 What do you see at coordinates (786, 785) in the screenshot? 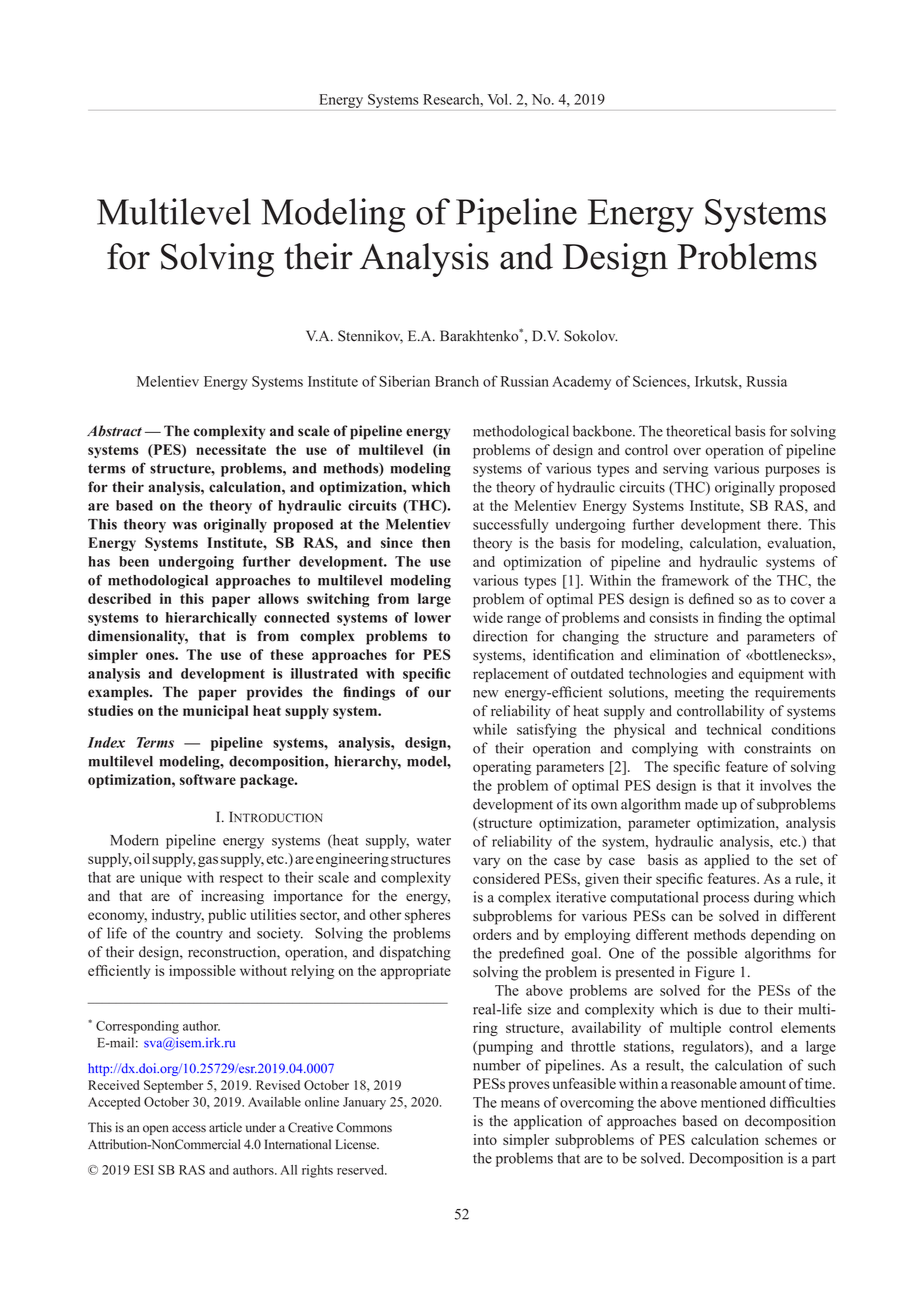
I see `involves` at bounding box center [786, 785].
